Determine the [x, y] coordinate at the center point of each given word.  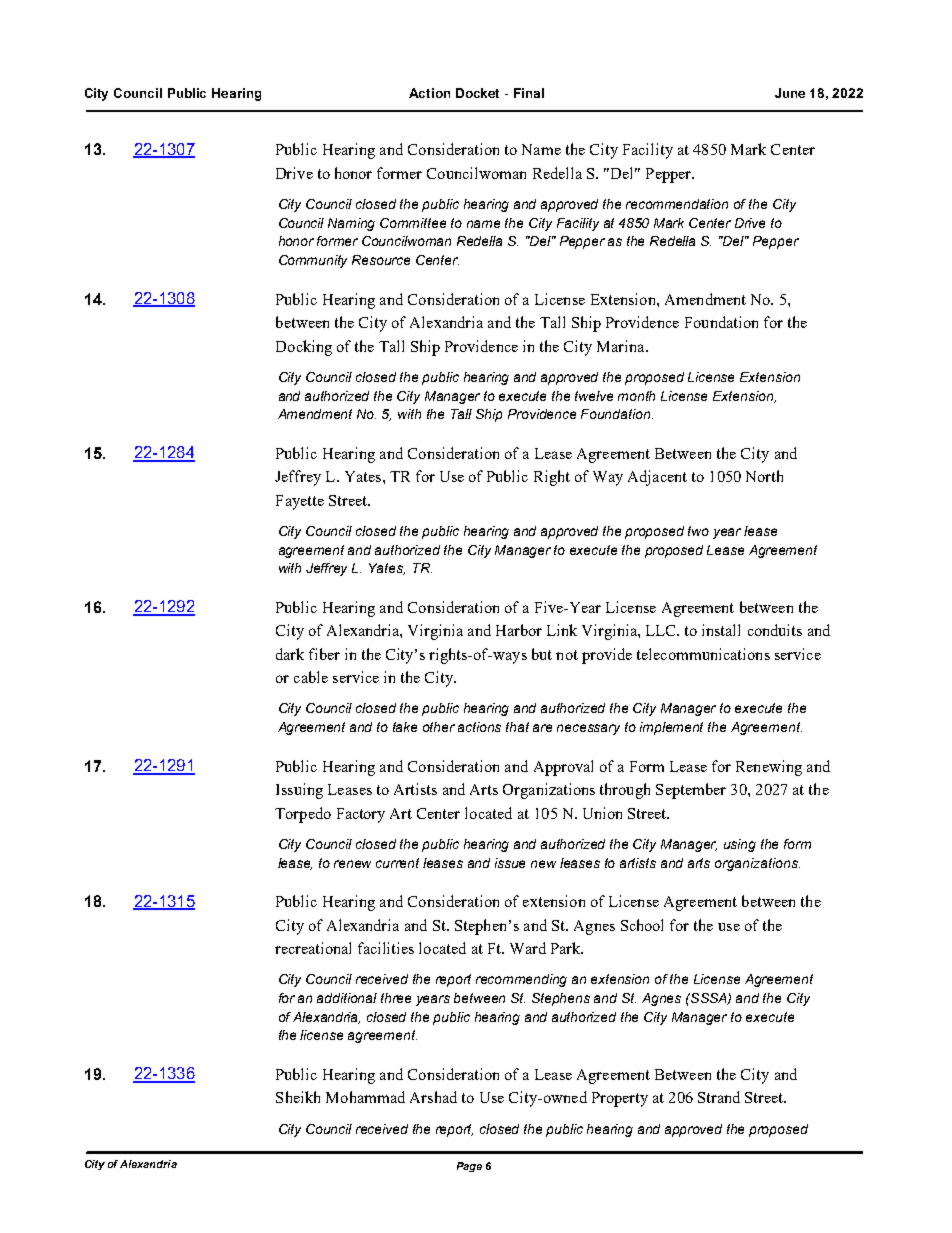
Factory [361, 815]
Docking [304, 348]
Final [529, 93]
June [790, 93]
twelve [594, 396]
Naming [351, 224]
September [691, 791]
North [764, 476]
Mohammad [365, 1097]
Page [469, 1167]
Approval [563, 768]
